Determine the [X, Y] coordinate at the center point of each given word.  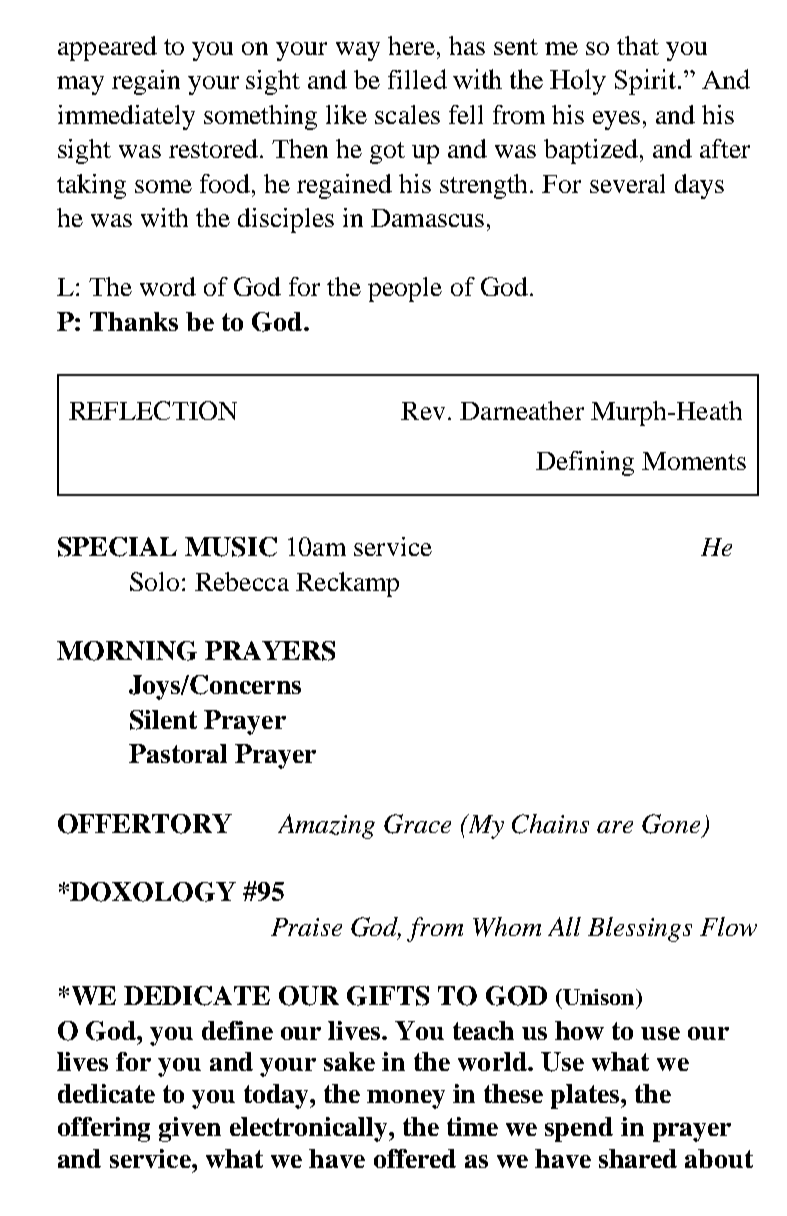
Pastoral [178, 753]
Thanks [134, 321]
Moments [694, 461]
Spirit [645, 82]
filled [417, 79]
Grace [417, 824]
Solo [154, 581]
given [190, 1129]
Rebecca [242, 581]
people [405, 289]
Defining [585, 463]
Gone [671, 824]
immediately [126, 117]
